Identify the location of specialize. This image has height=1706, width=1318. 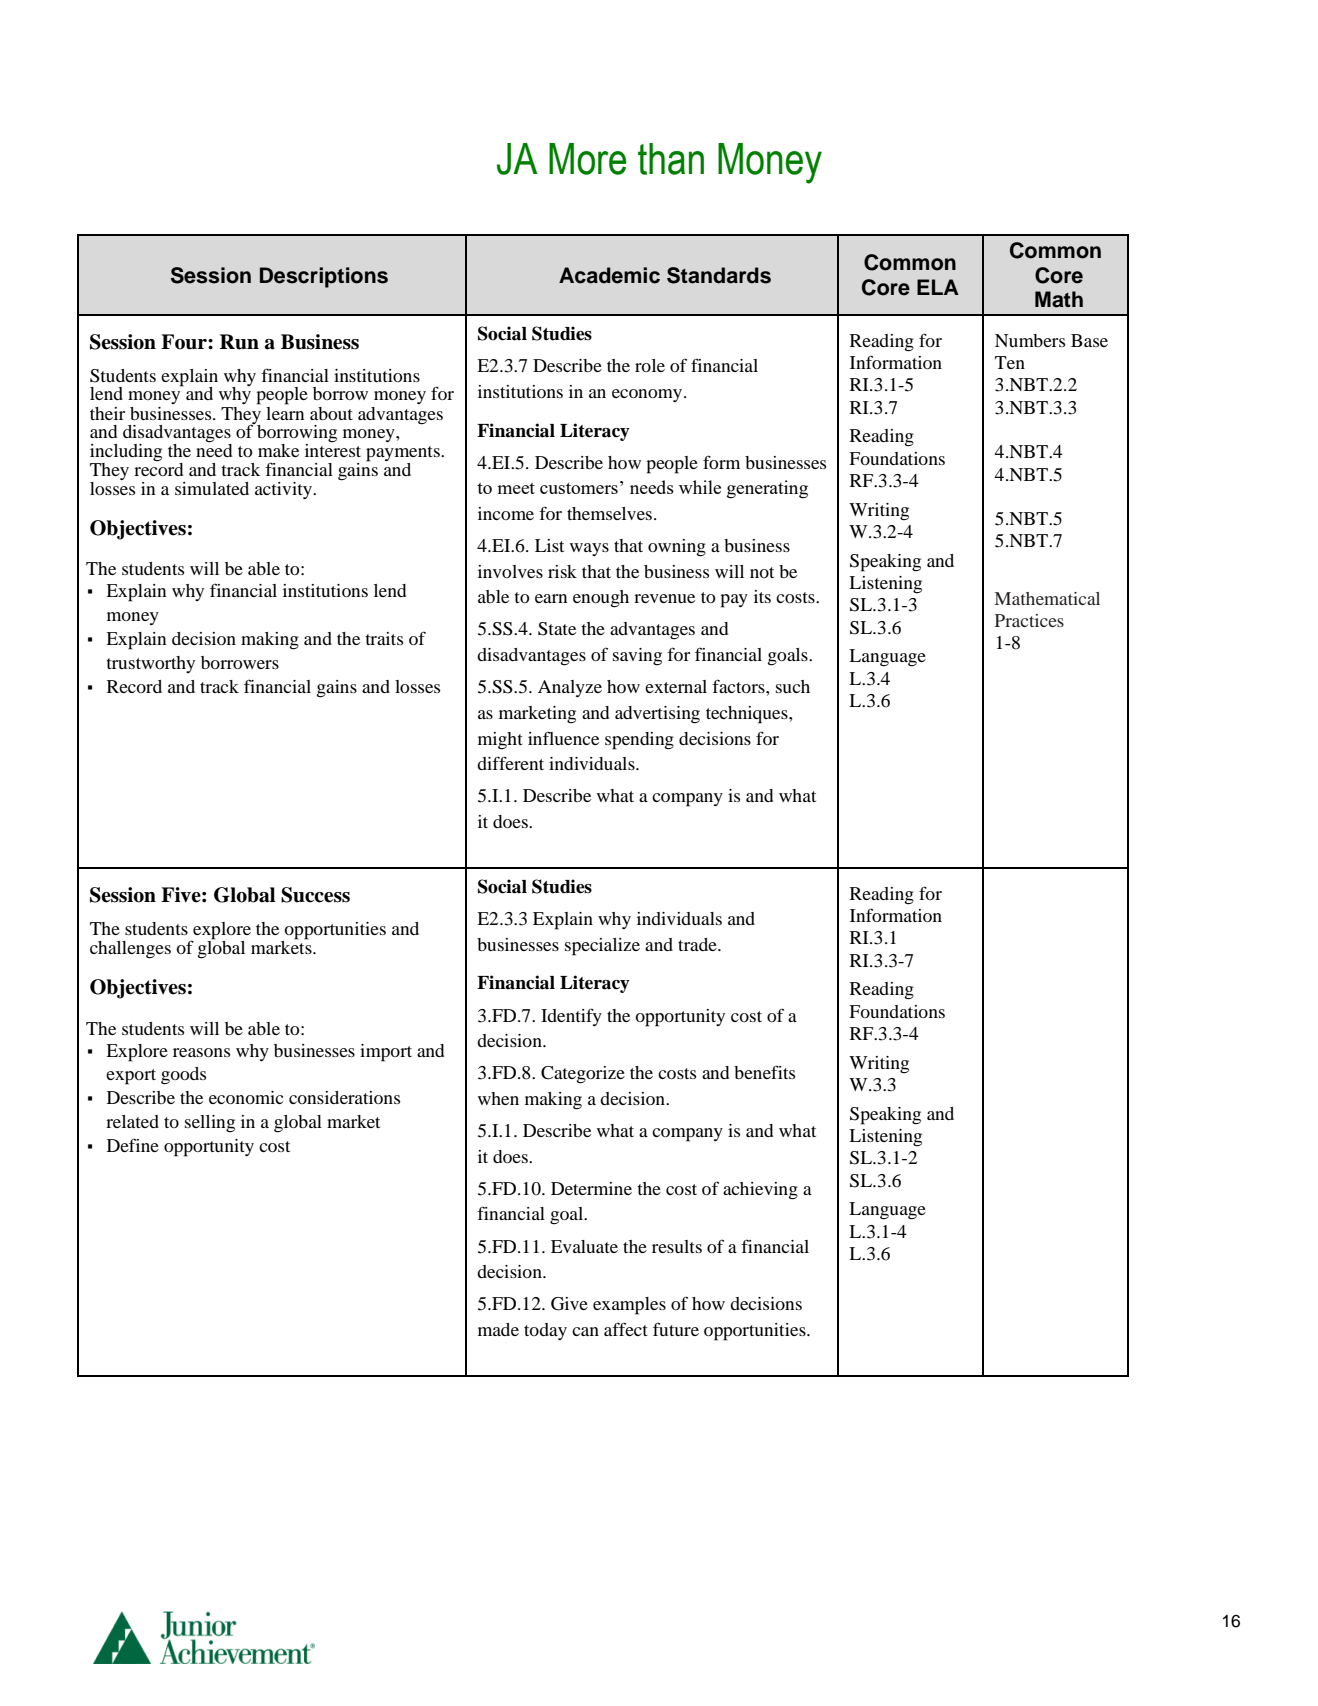
(602, 947).
